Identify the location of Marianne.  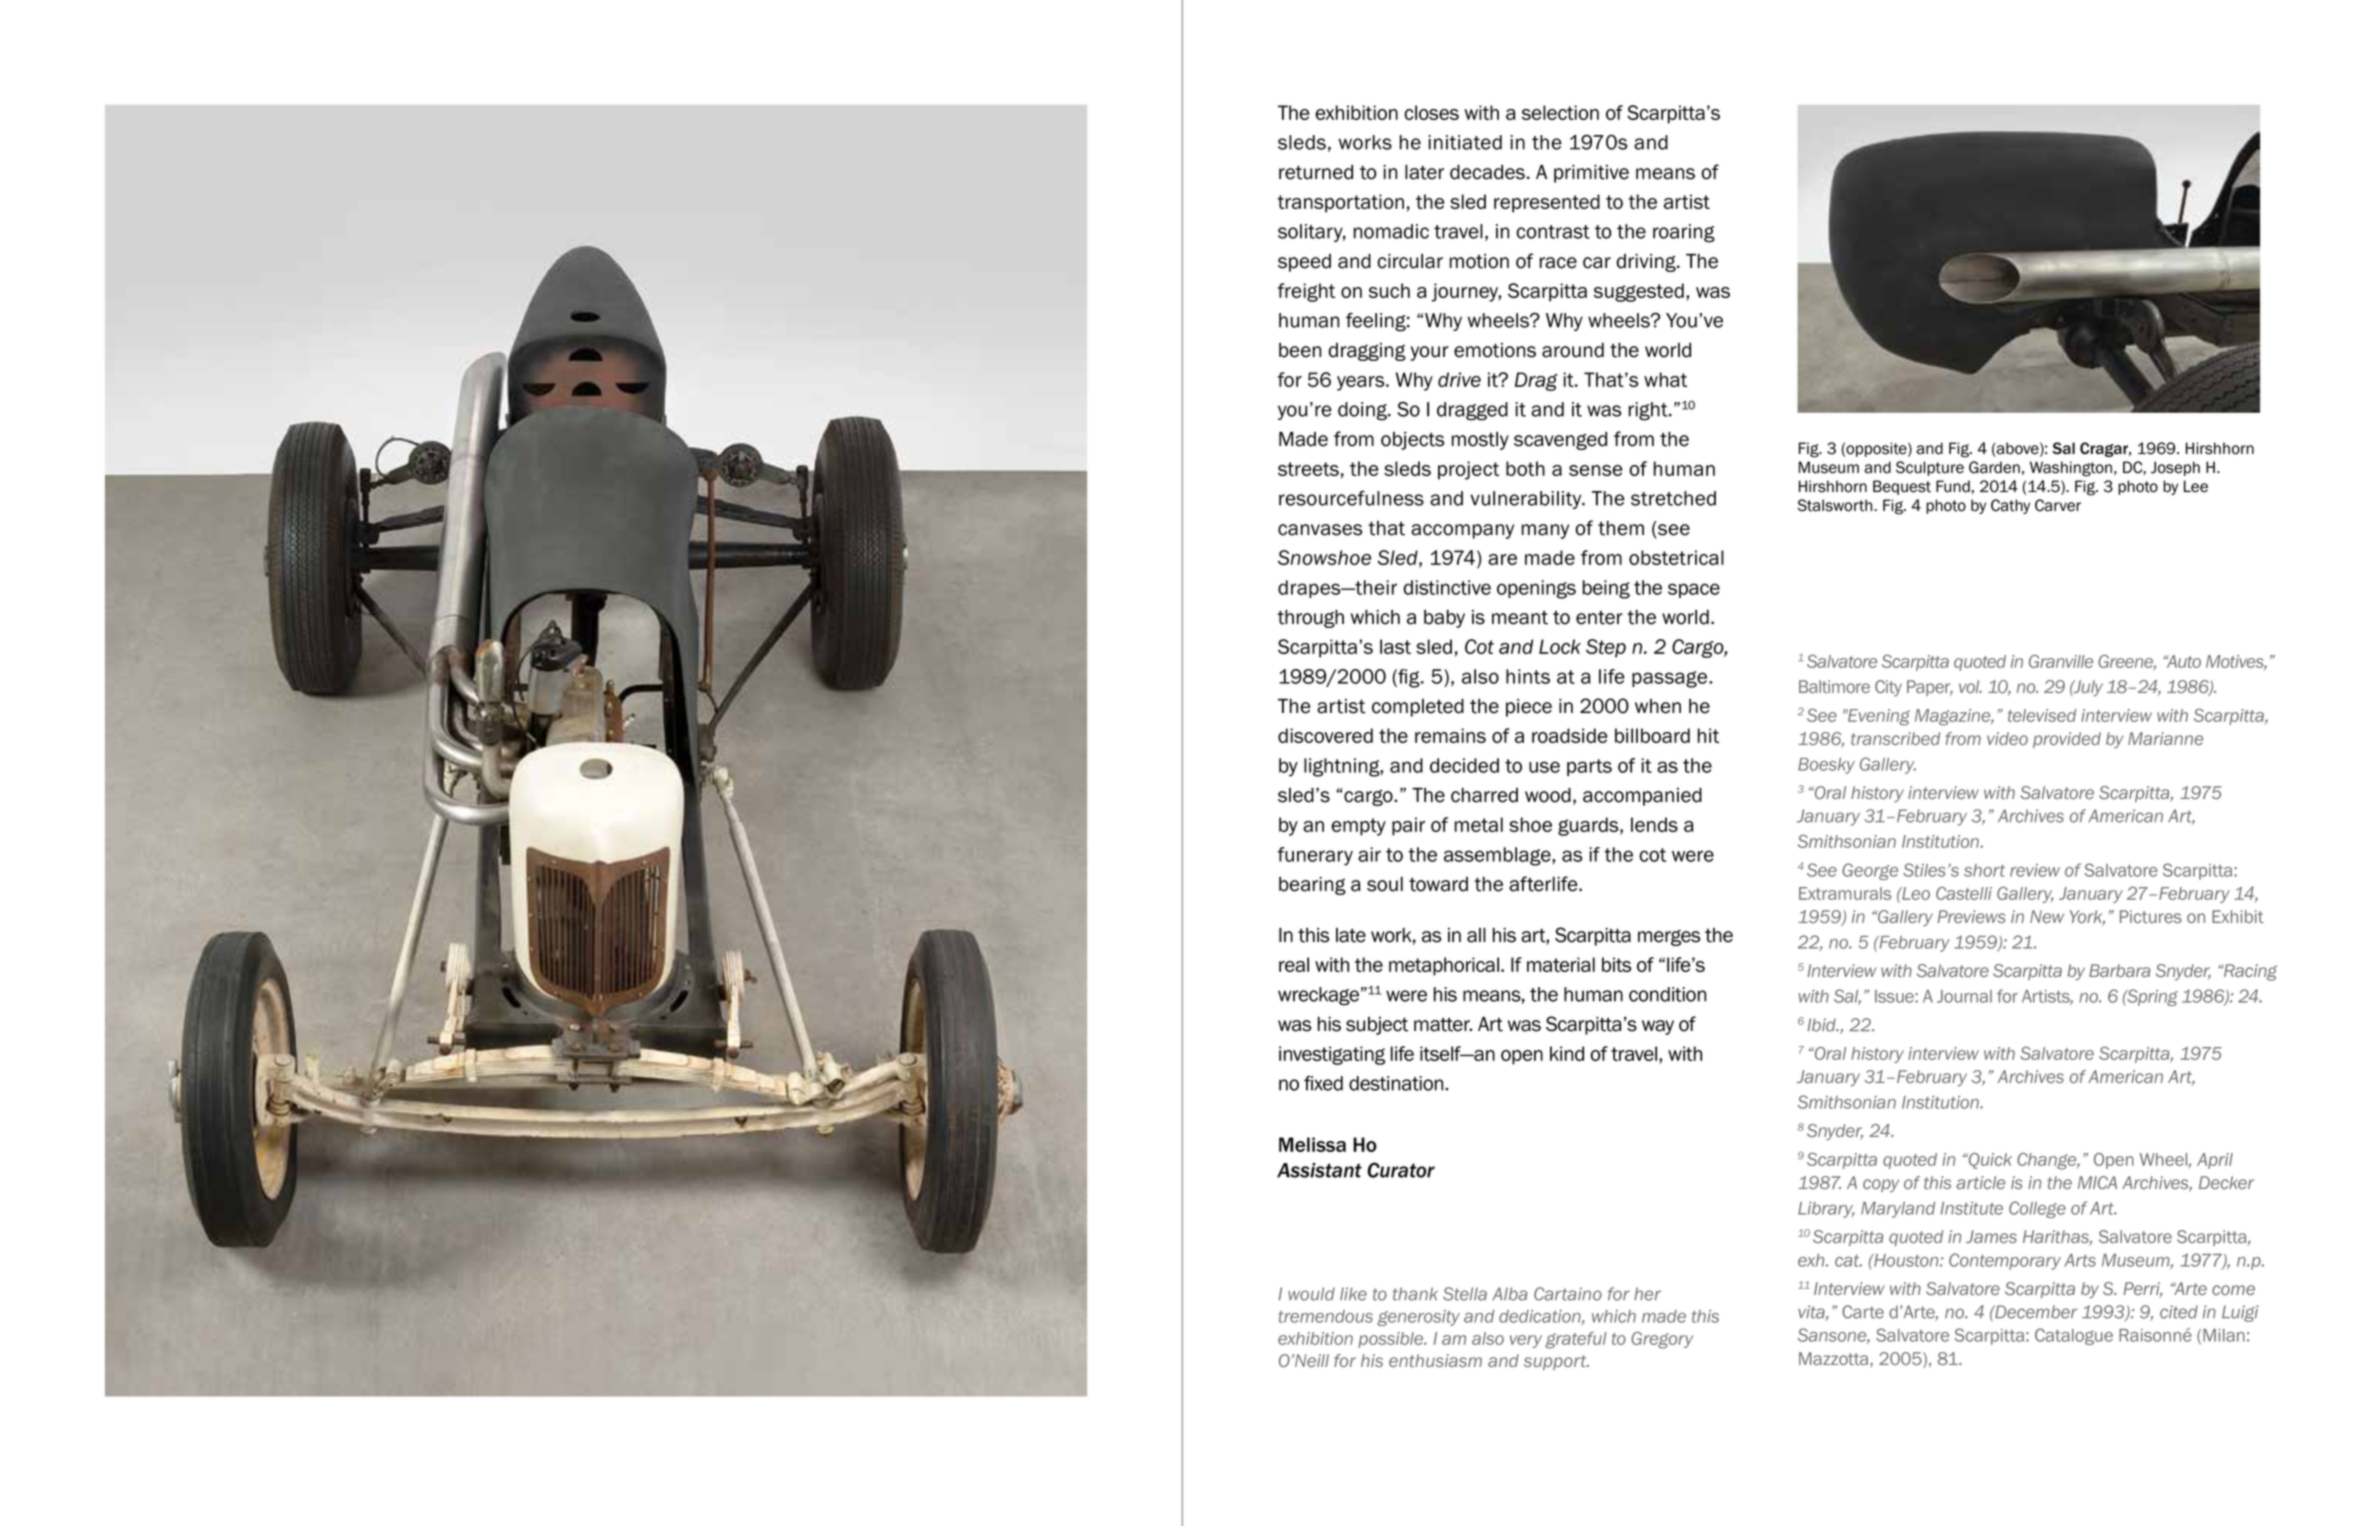
(2165, 738).
